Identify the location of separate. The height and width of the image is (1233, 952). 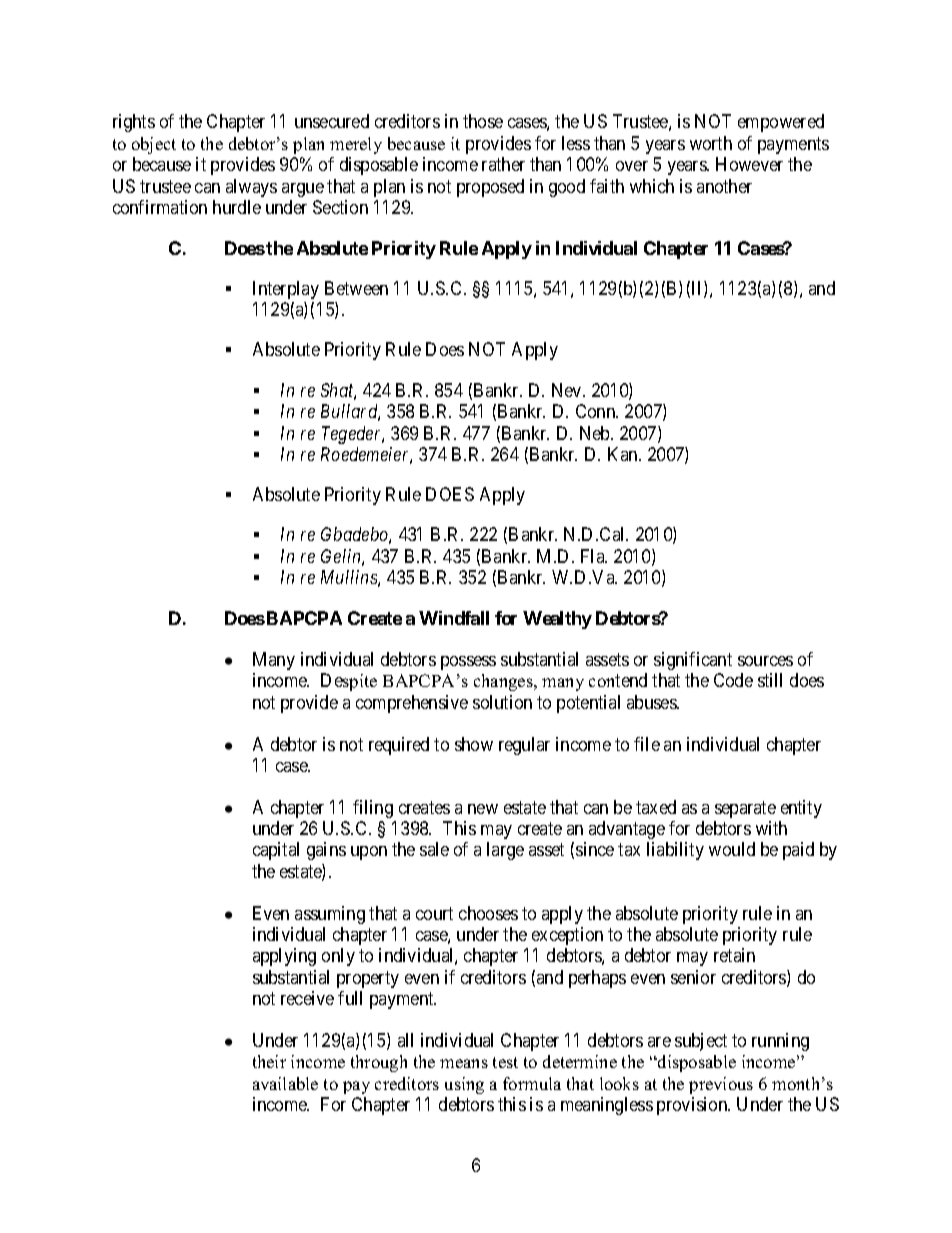
(745, 809).
